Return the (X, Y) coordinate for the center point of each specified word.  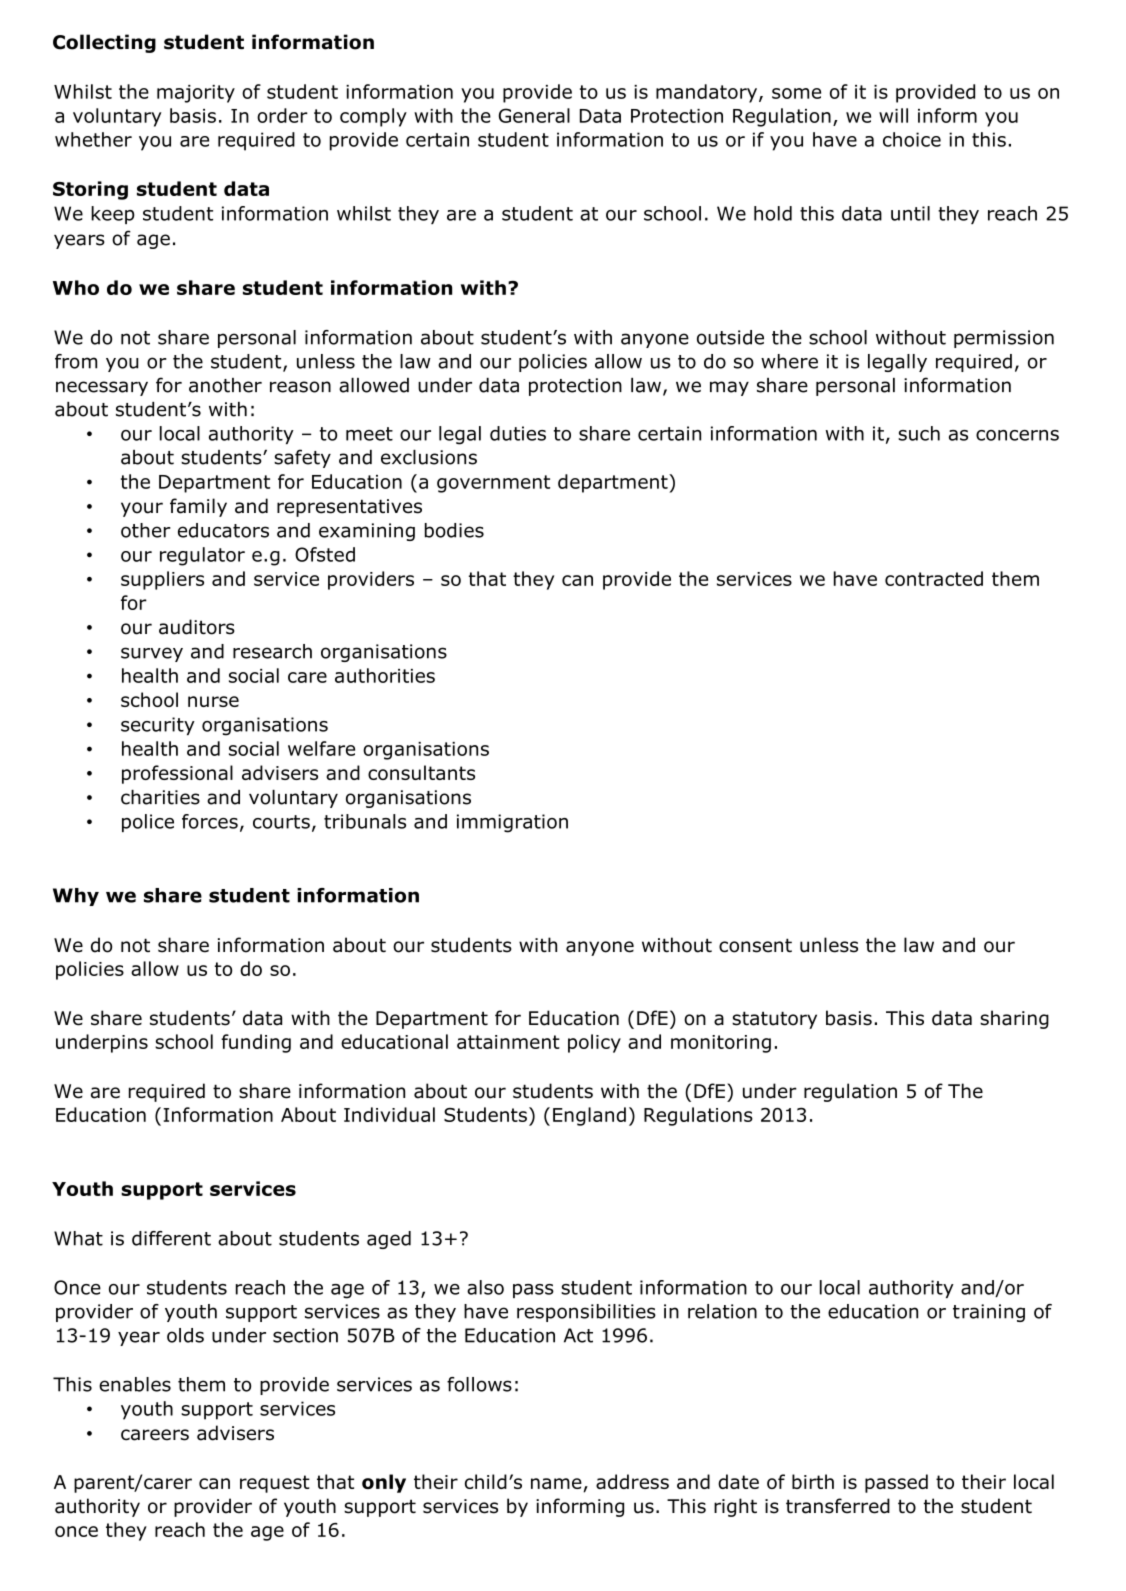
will (893, 115)
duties (518, 433)
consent (755, 945)
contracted (934, 578)
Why (76, 897)
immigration (512, 823)
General (534, 115)
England (589, 1116)
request (275, 1484)
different (171, 1238)
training (989, 1313)
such (919, 433)
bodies (454, 530)
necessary (102, 388)
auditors (197, 627)
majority (196, 94)
